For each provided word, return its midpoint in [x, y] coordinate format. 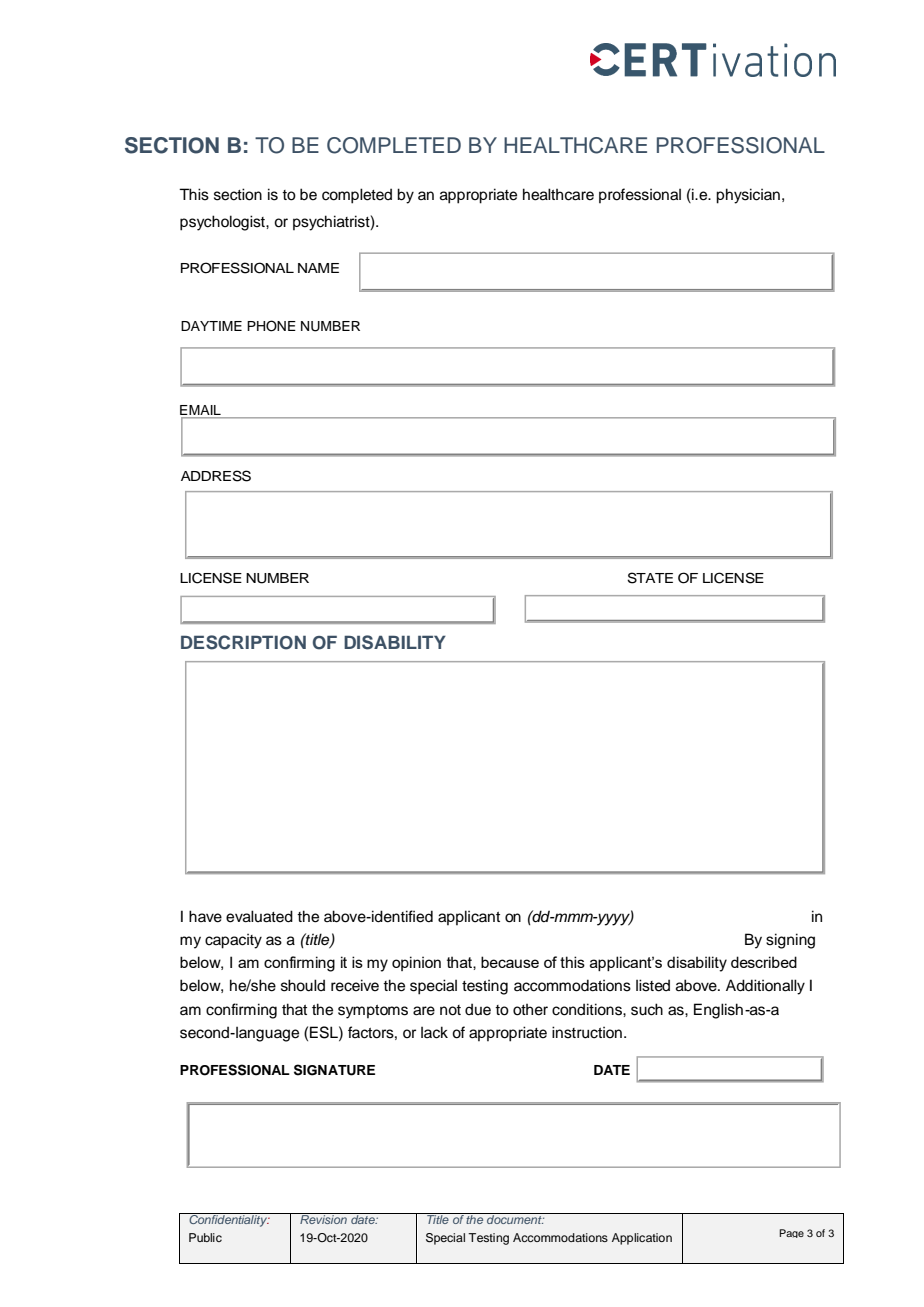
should [303, 985]
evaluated [259, 916]
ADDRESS [216, 476]
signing [790, 941]
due [478, 1009]
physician [748, 196]
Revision [323, 1218]
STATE [650, 578]
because [510, 962]
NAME [318, 268]
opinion [416, 963]
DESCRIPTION [243, 642]
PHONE [271, 326]
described [764, 962]
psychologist [223, 223]
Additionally [765, 987]
